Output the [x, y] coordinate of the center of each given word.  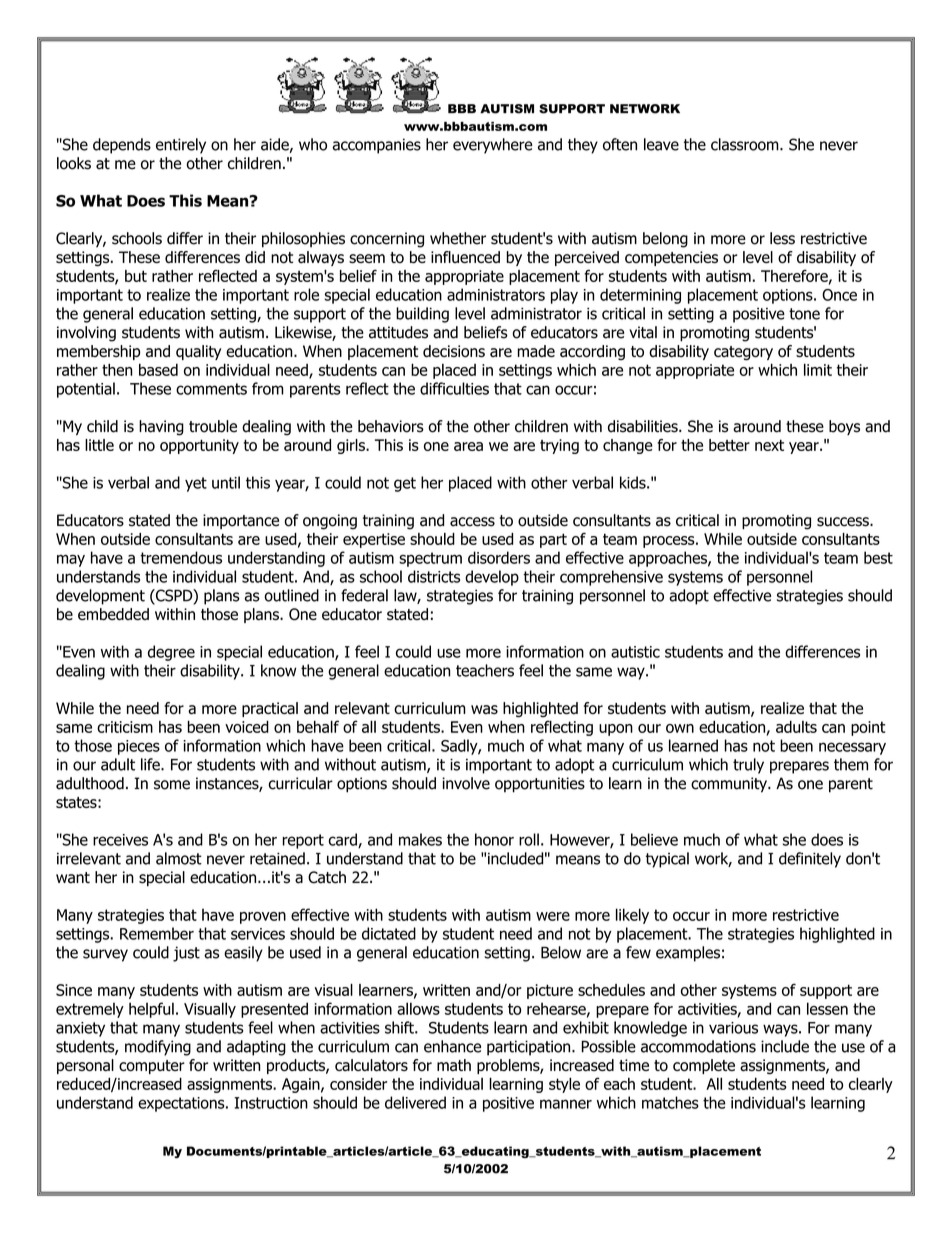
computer [152, 1067]
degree [171, 653]
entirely [181, 146]
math [454, 1065]
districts [434, 576]
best [878, 557]
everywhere [492, 146]
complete [704, 1066]
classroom [746, 144]
